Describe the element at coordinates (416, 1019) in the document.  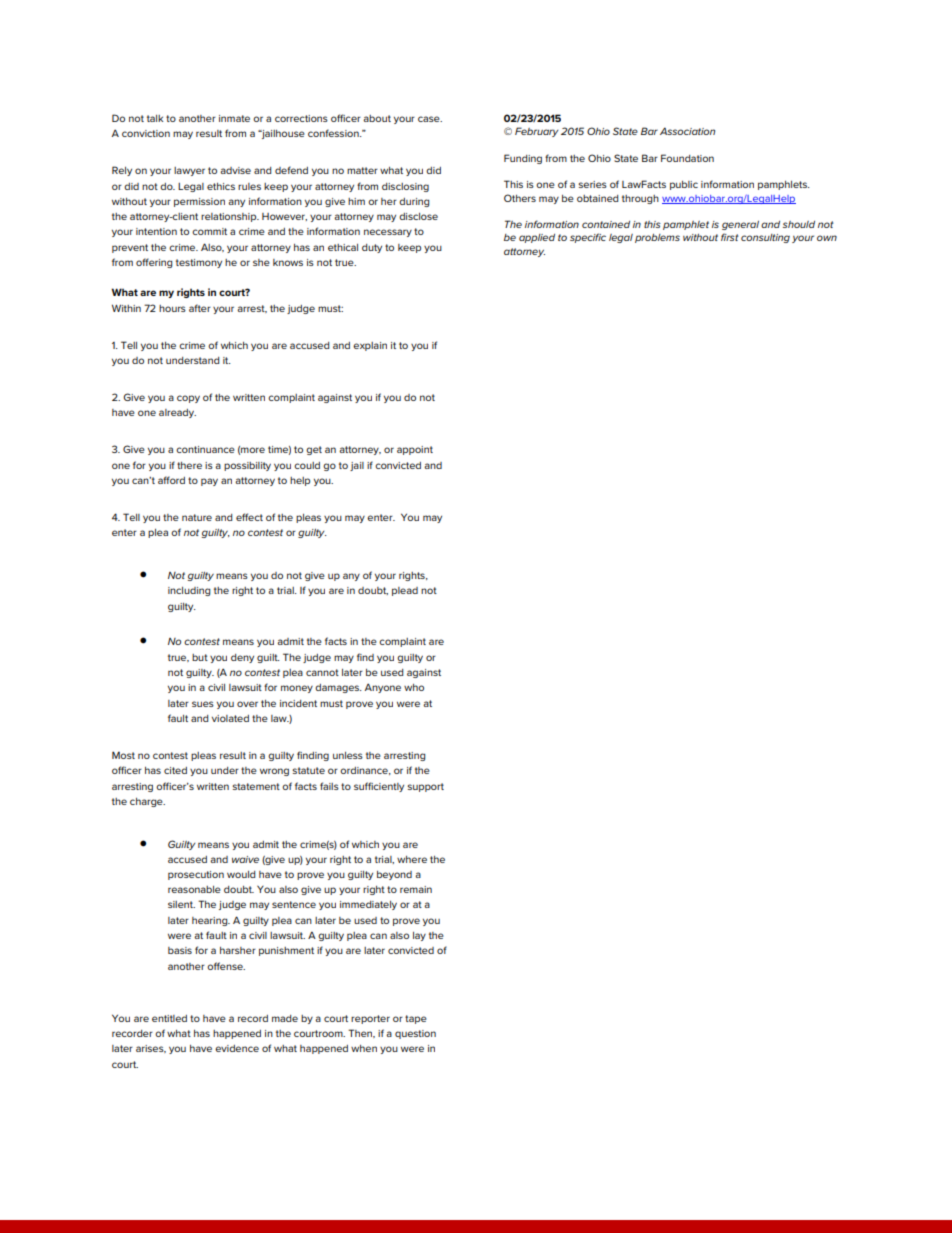
I see `tape` at that location.
